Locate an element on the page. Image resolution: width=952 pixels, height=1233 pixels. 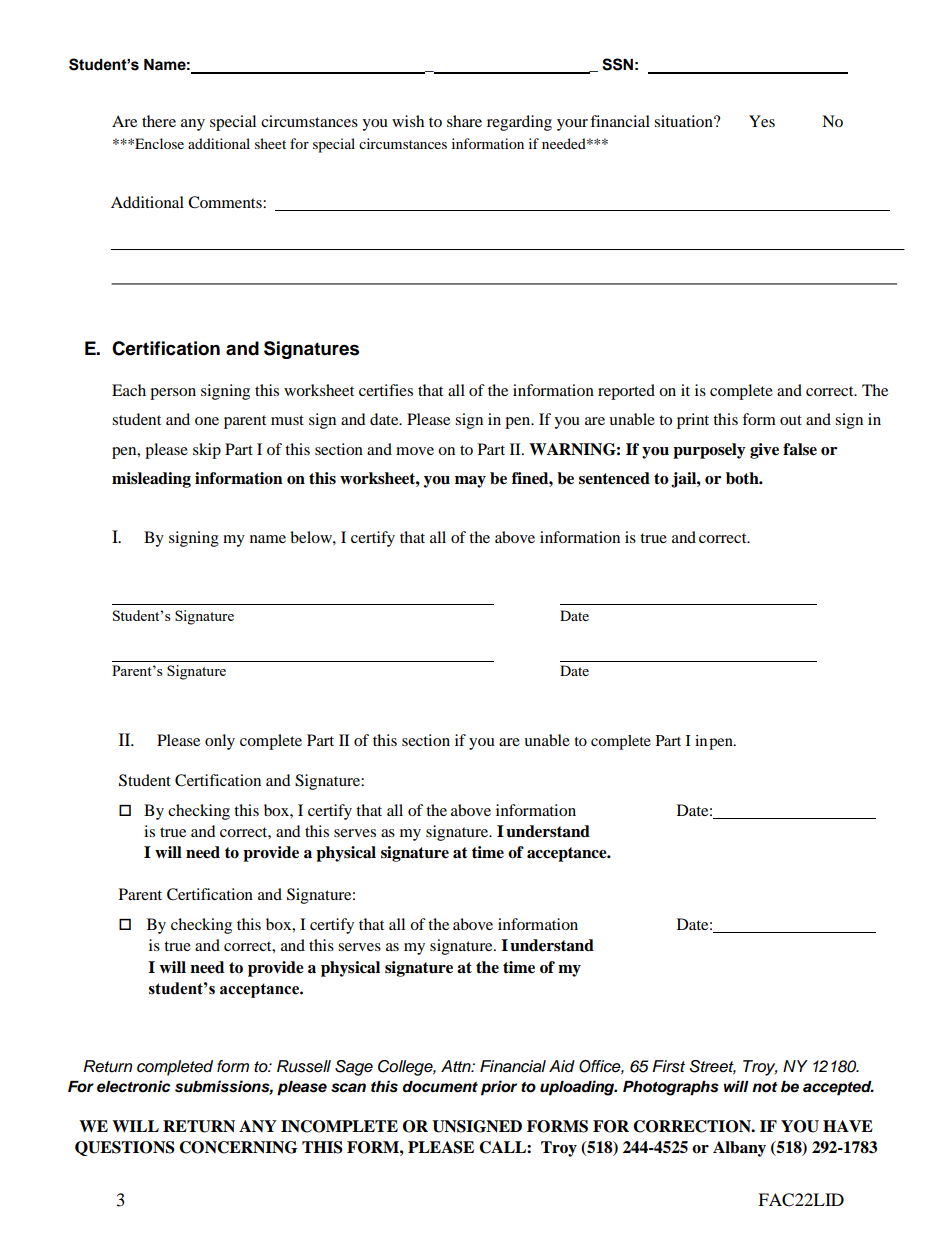
share is located at coordinates (464, 121).
